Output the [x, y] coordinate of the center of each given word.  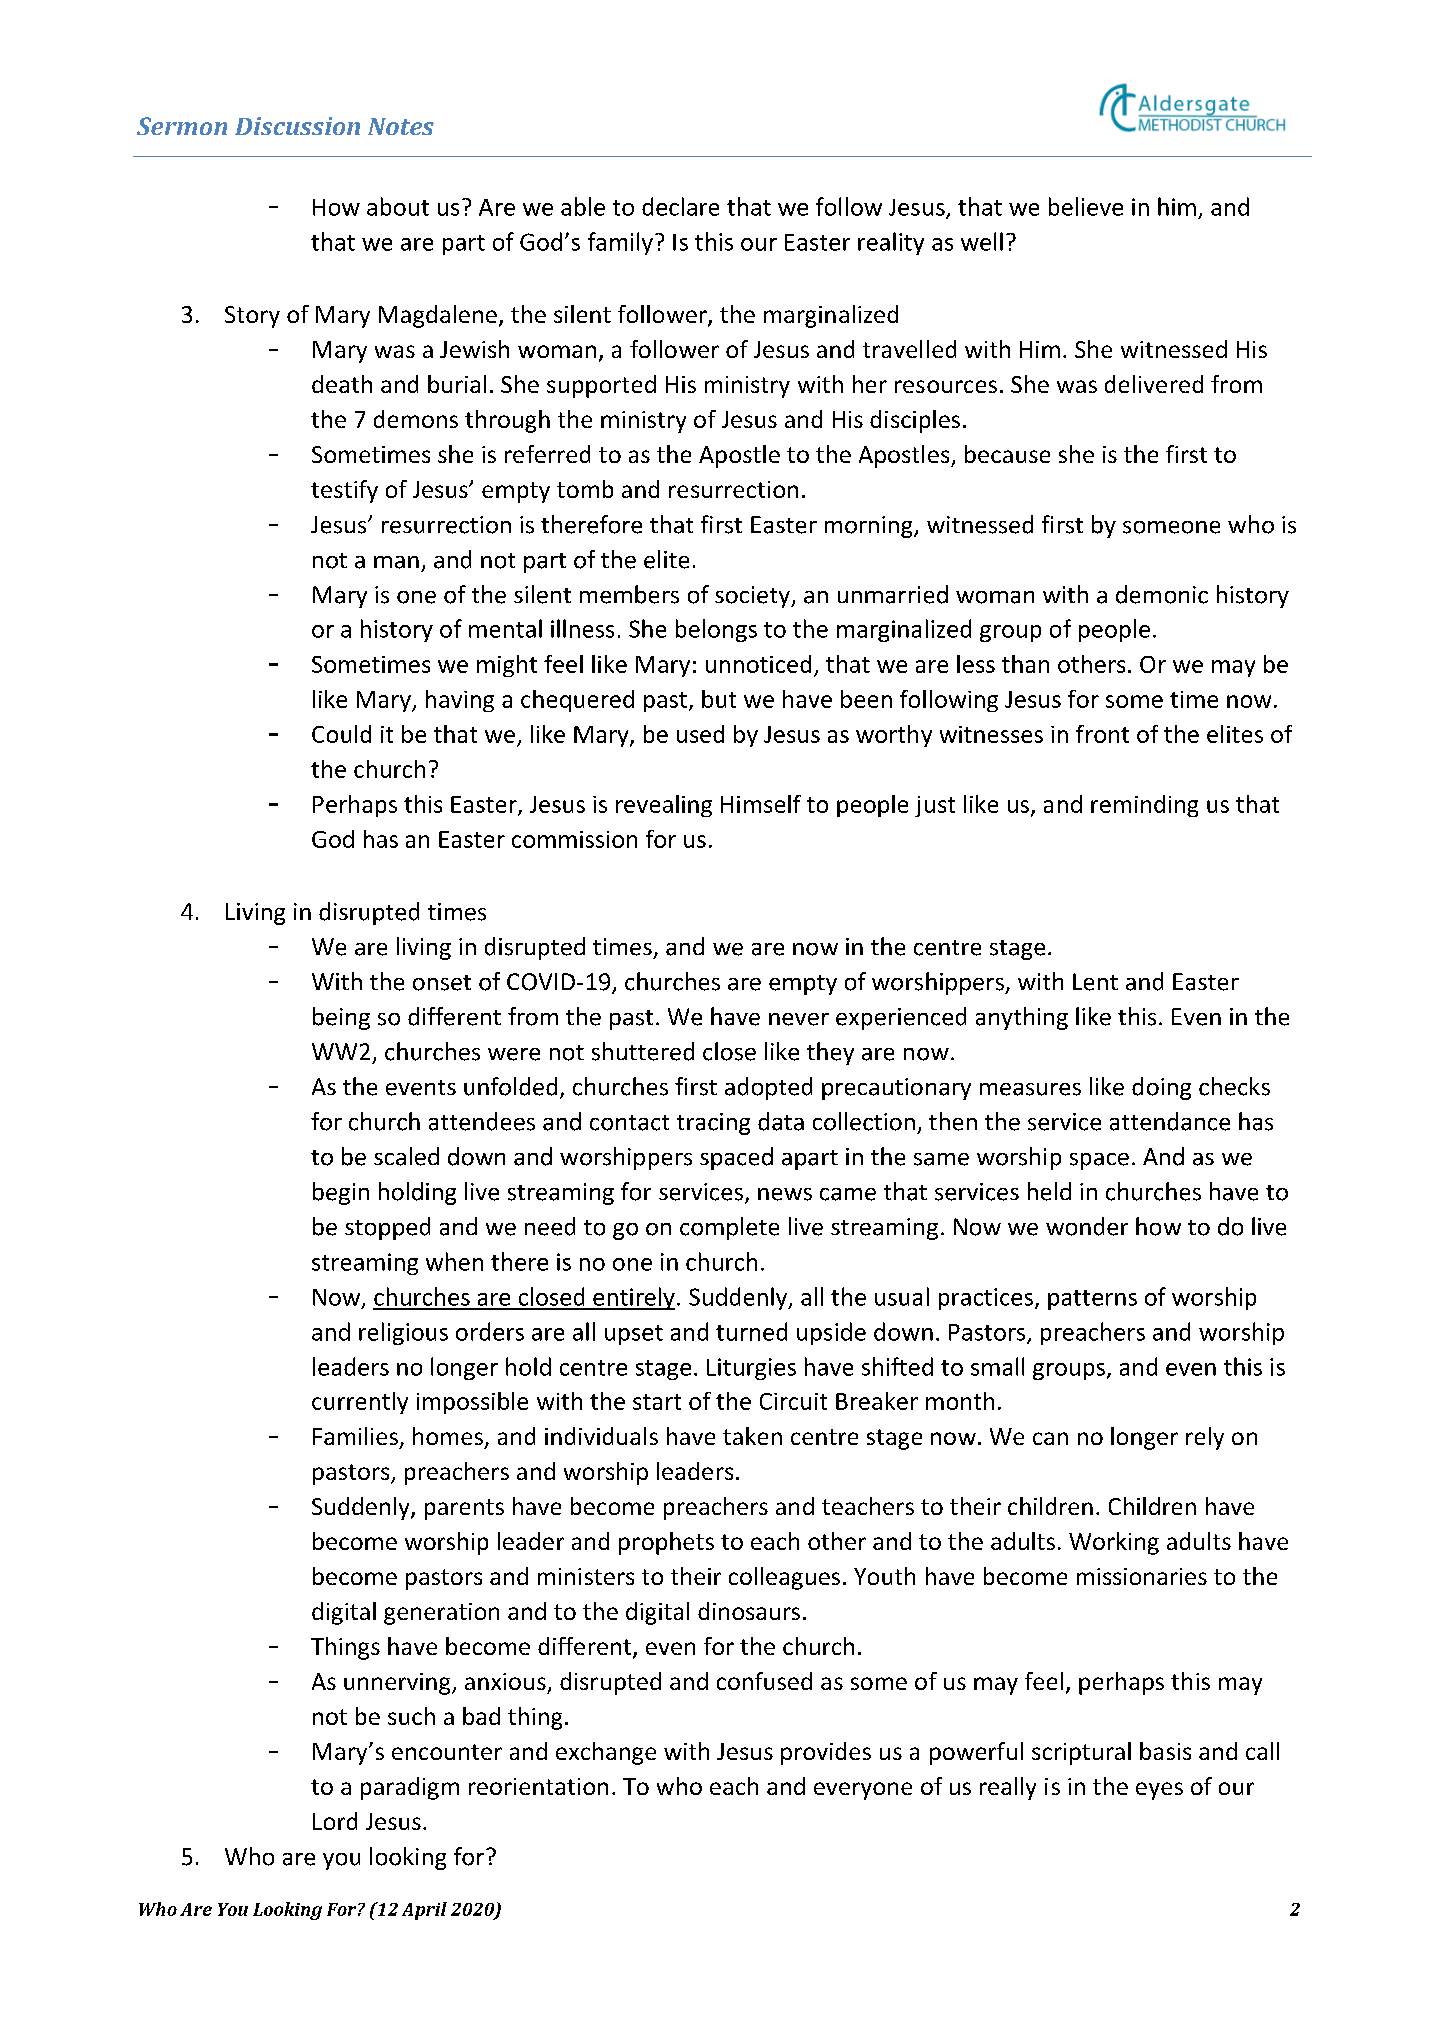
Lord [335, 1821]
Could [341, 734]
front [1102, 734]
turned [751, 1331]
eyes [1159, 1791]
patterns [1092, 1300]
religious [403, 1333]
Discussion [297, 126]
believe [1086, 206]
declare [680, 206]
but [719, 699]
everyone [863, 1791]
